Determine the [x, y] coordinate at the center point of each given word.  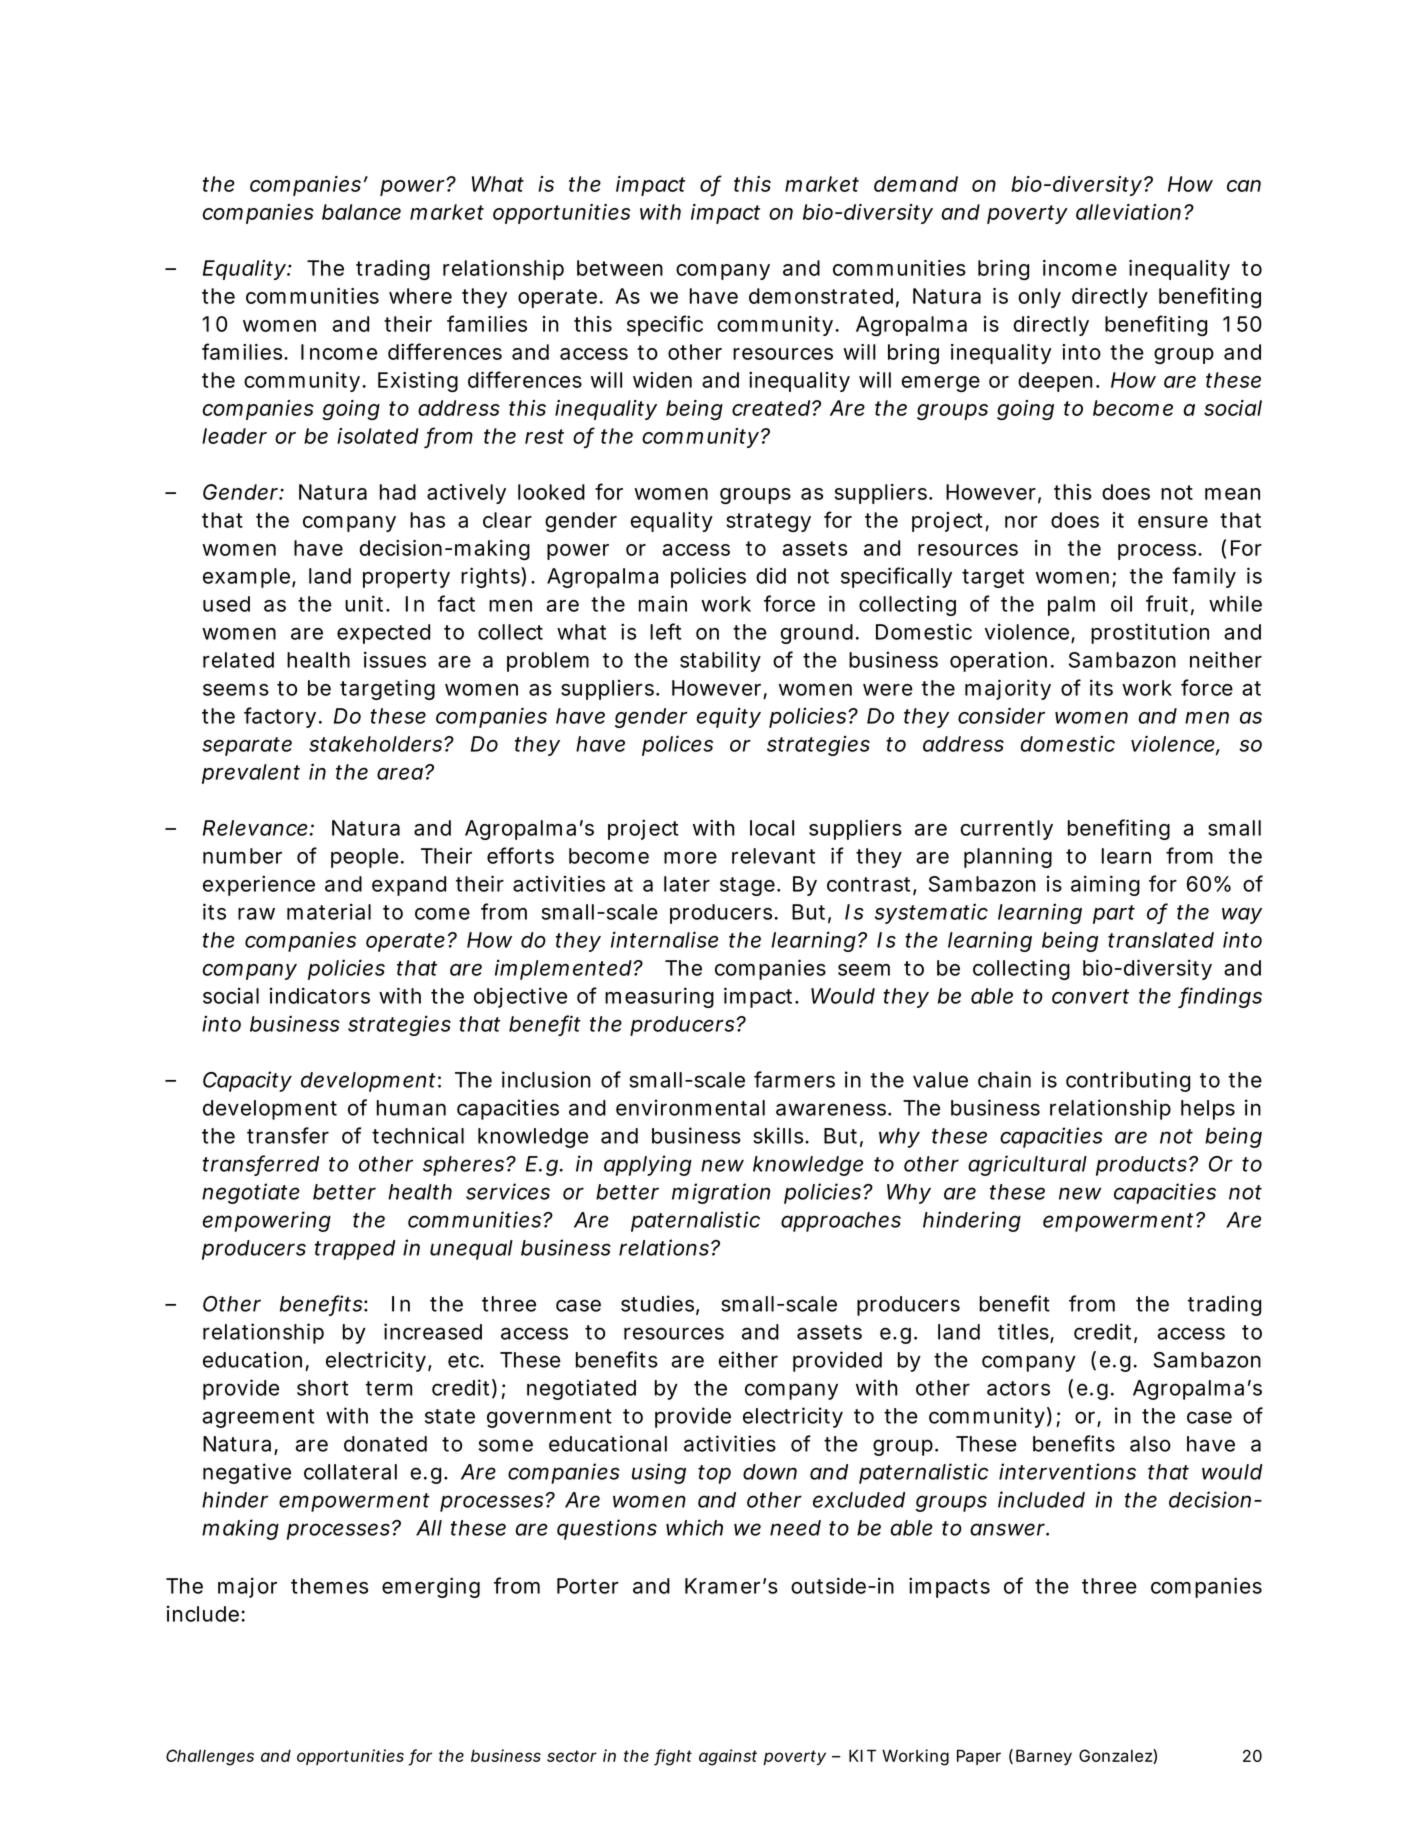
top [714, 1474]
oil [1121, 603]
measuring [659, 997]
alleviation [1128, 212]
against [728, 1757]
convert [1090, 996]
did [771, 575]
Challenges [210, 1757]
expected [383, 634]
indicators [320, 995]
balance [361, 212]
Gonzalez [1116, 1756]
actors [1018, 1388]
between [620, 268]
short [322, 1388]
